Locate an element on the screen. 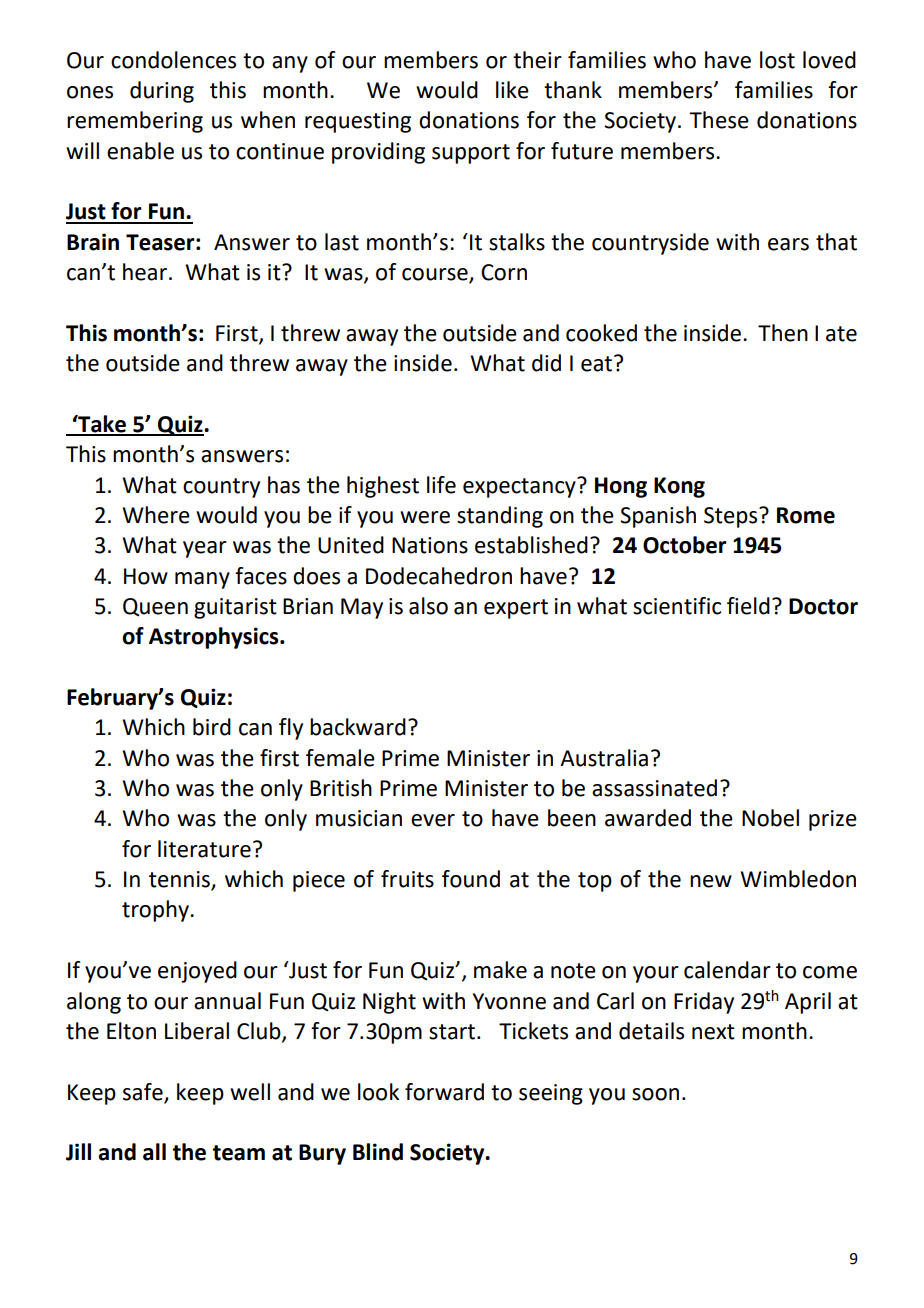 The width and height of the screenshot is (924, 1308). like is located at coordinates (512, 90).
